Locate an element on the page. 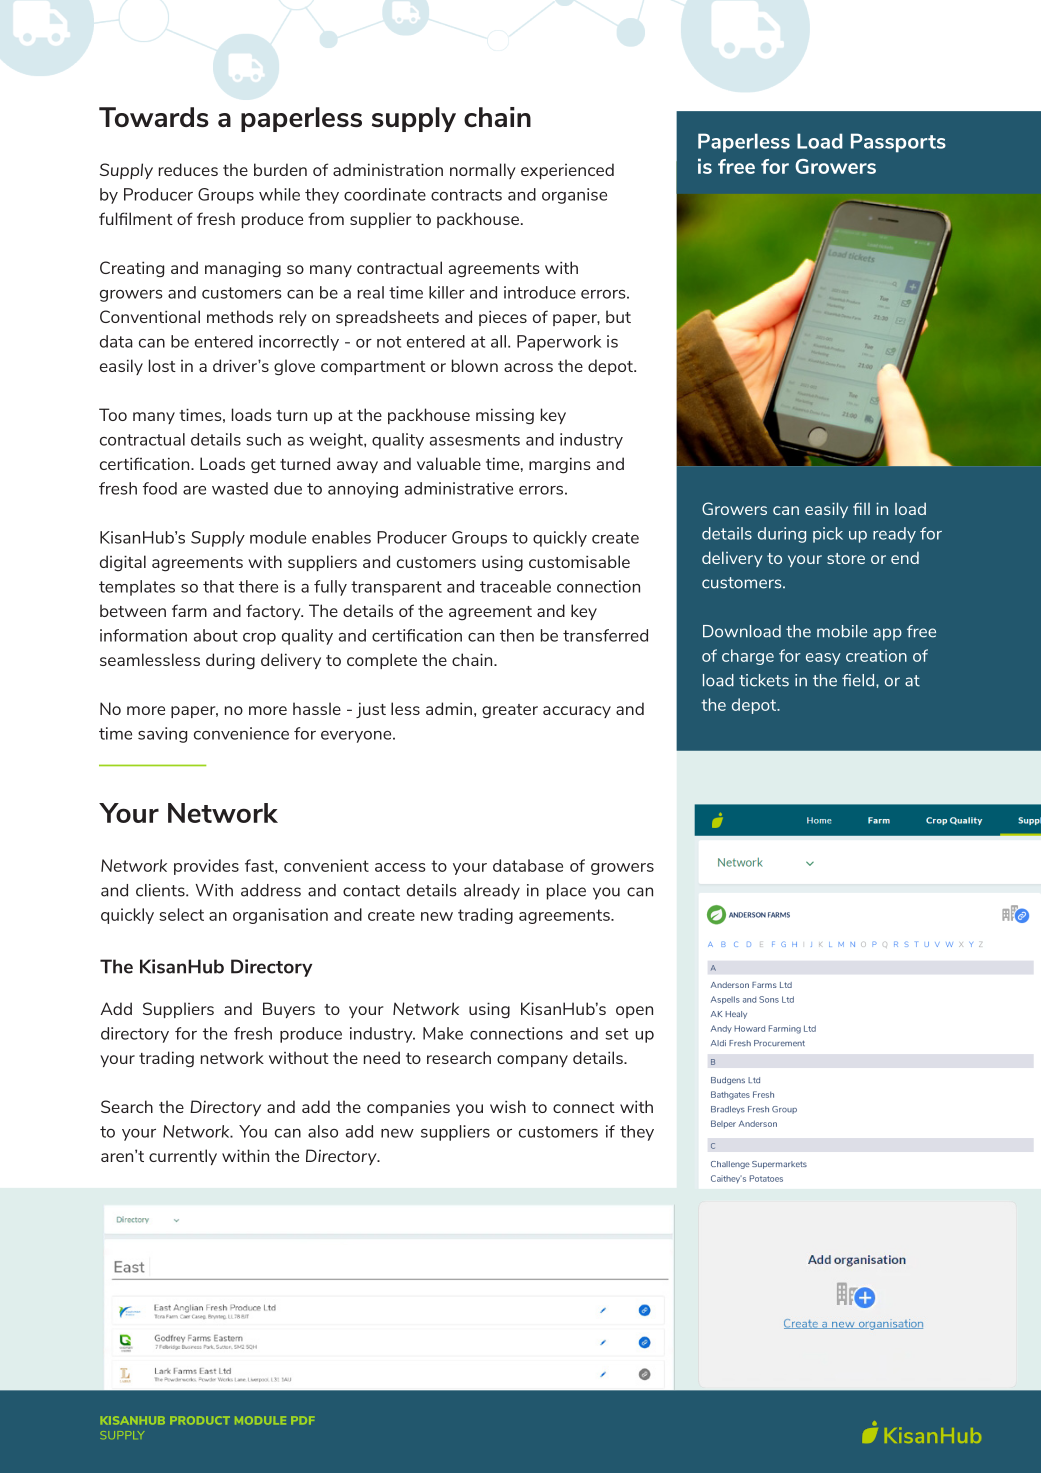  tickets is located at coordinates (764, 680).
